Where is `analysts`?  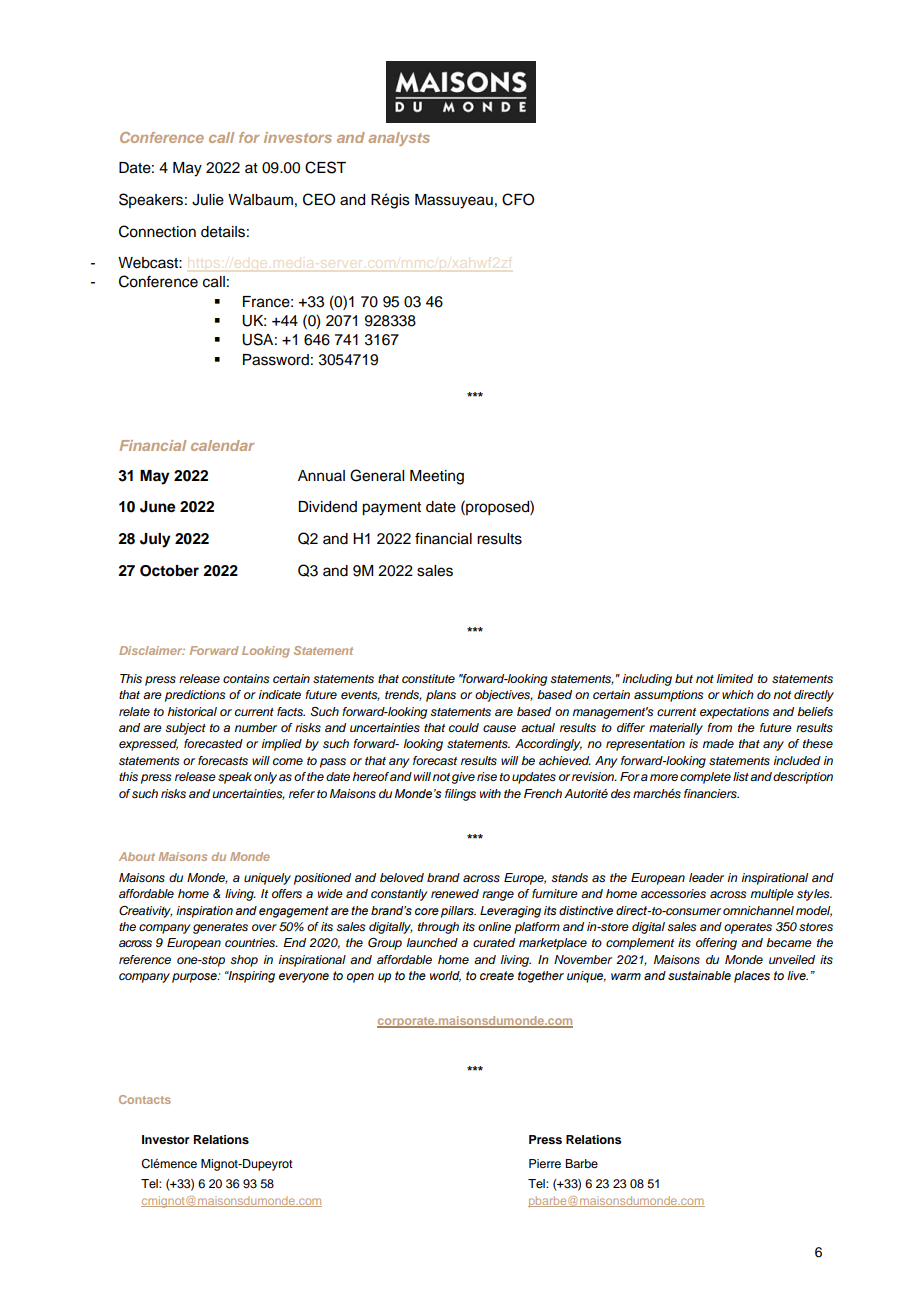 analysts is located at coordinates (399, 139).
